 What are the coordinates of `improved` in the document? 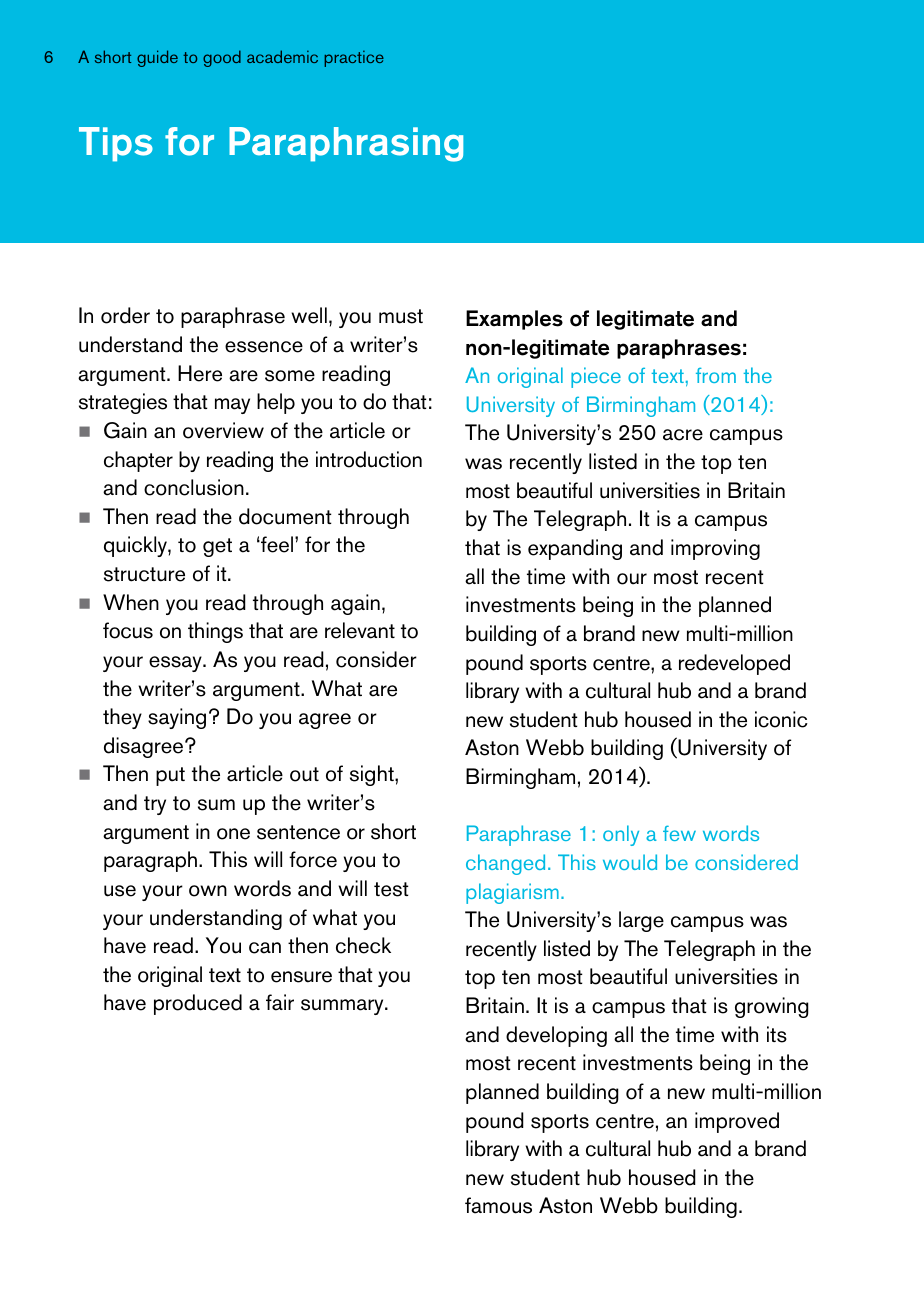 It's located at (737, 1122).
